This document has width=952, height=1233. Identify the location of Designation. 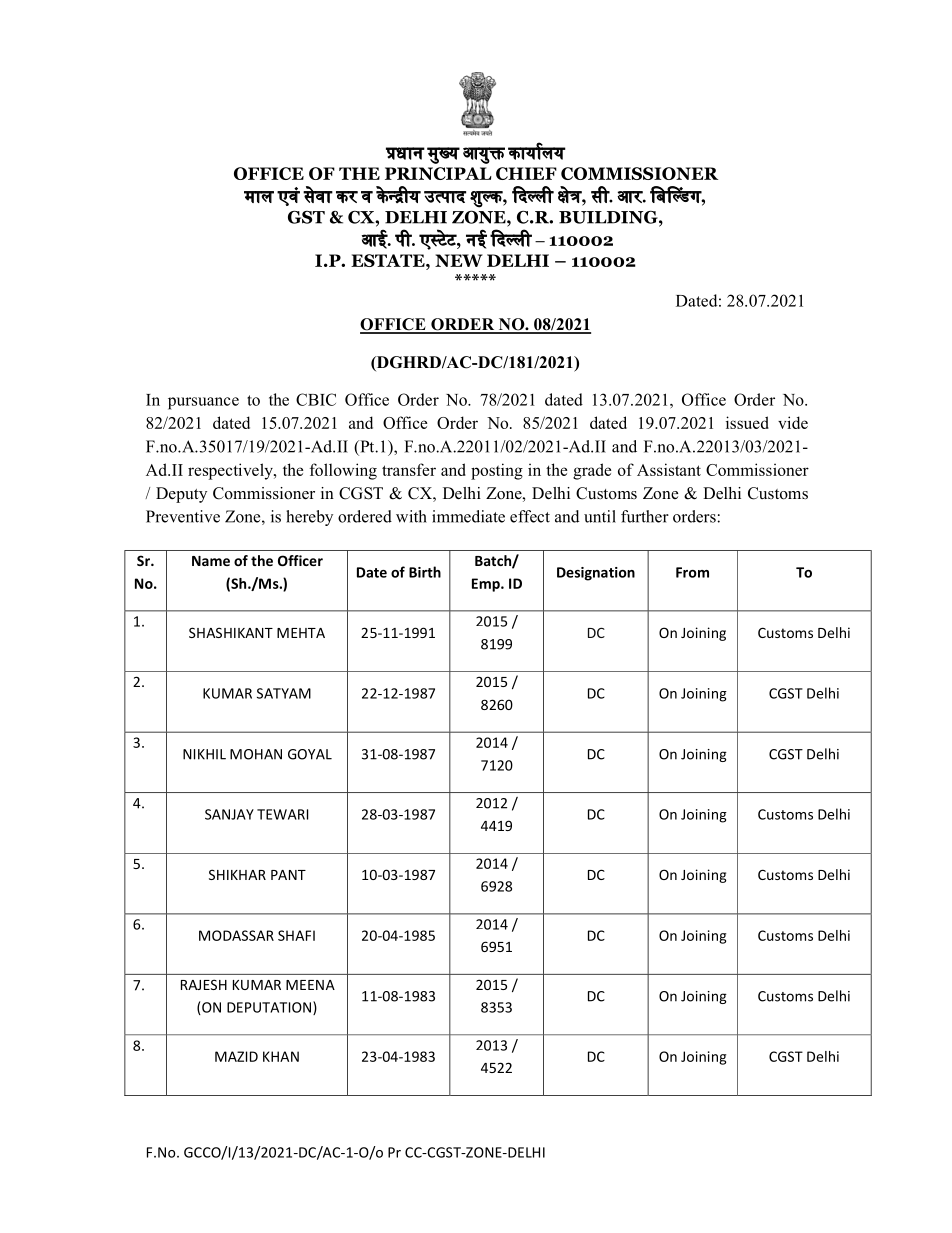
(596, 574).
